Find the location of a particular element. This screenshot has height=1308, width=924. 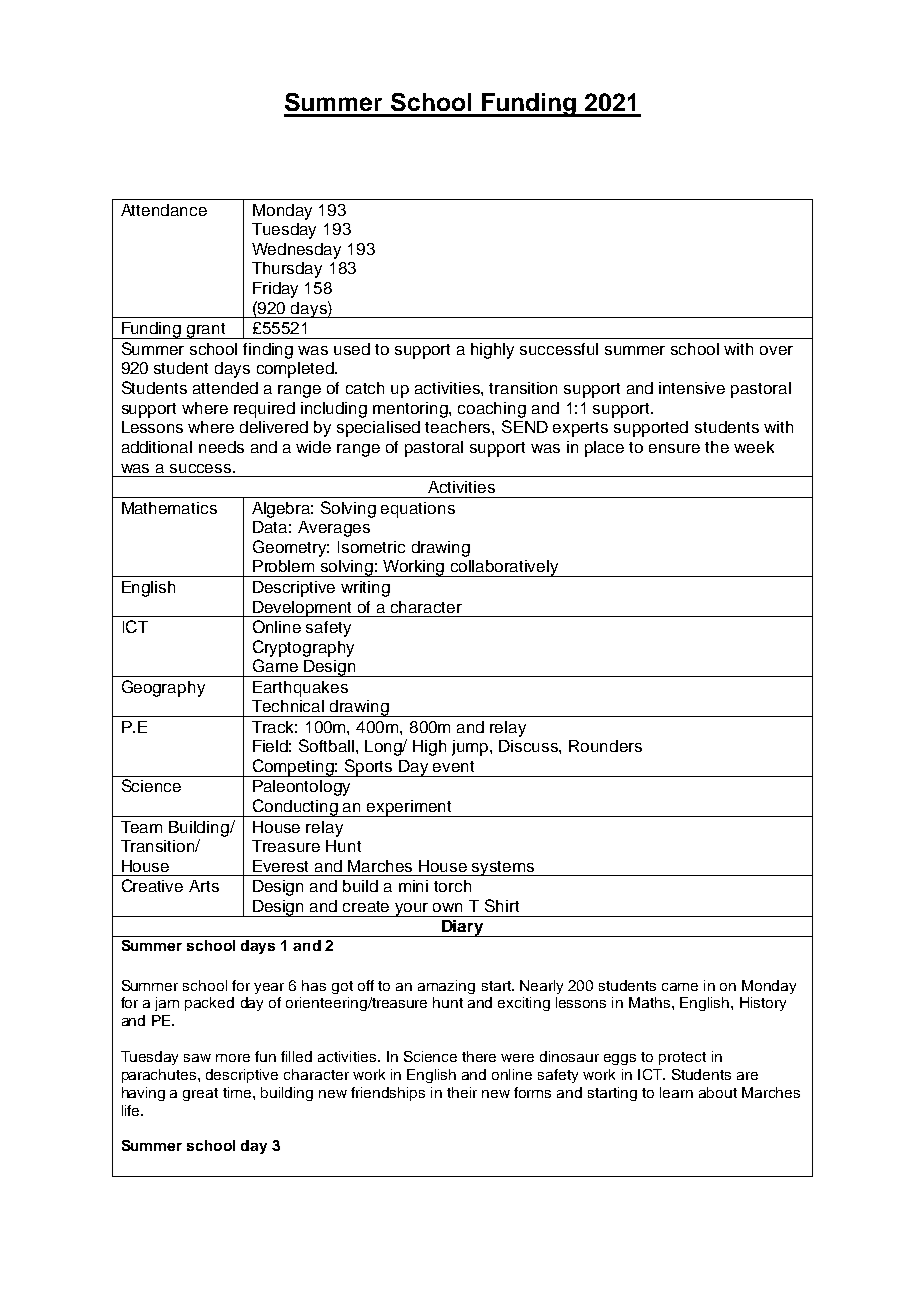

over is located at coordinates (776, 350).
